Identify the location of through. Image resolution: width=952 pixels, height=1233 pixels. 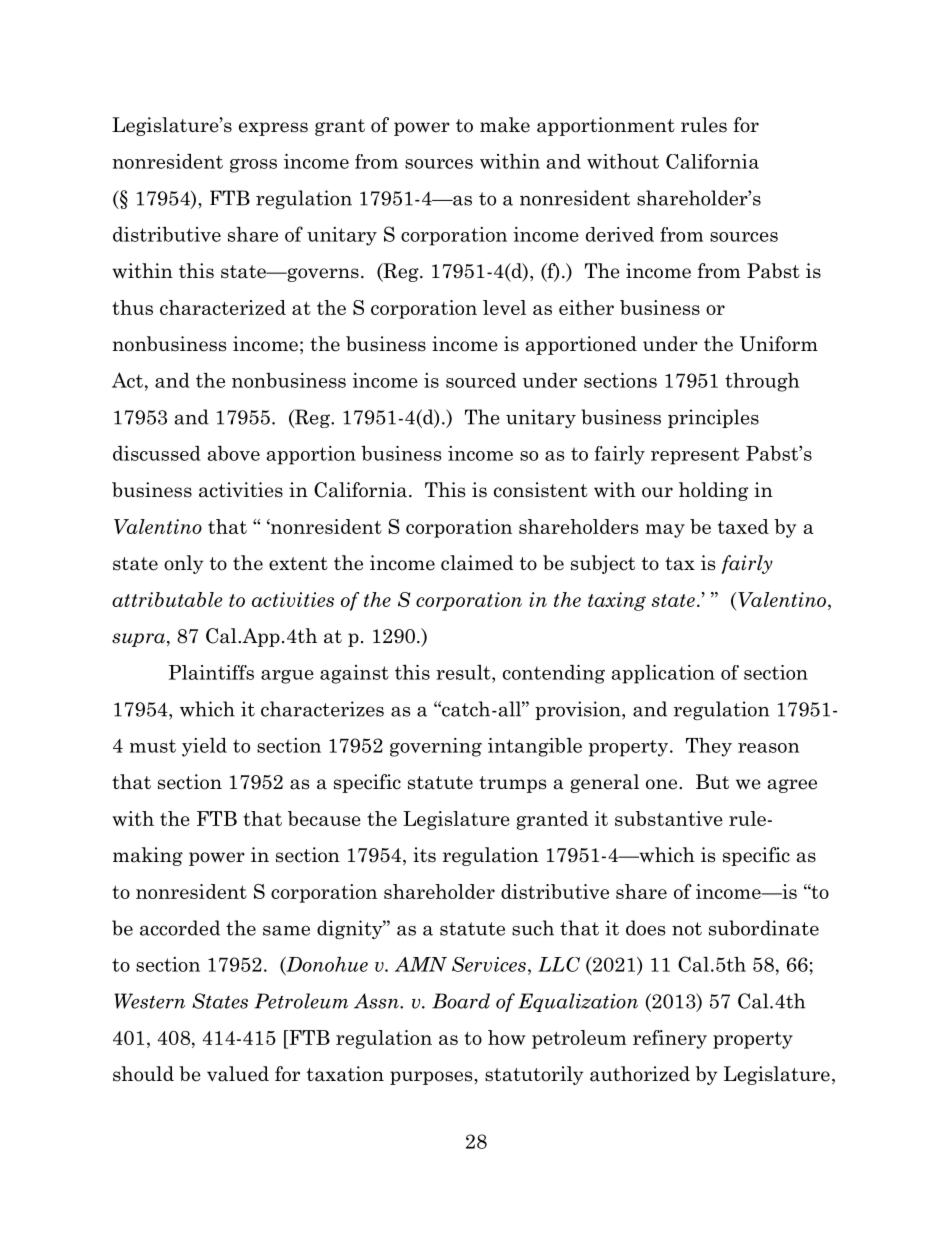
(762, 382).
